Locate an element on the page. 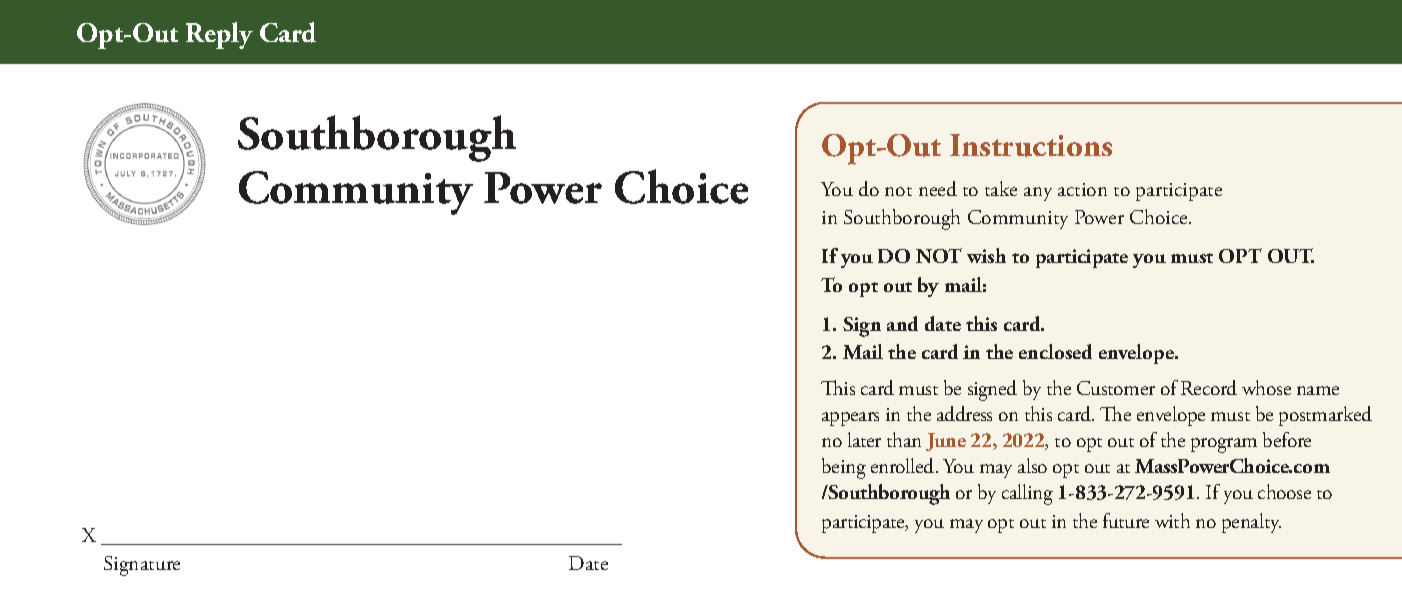 The width and height of the page is (1402, 595). Reply is located at coordinates (219, 35).
